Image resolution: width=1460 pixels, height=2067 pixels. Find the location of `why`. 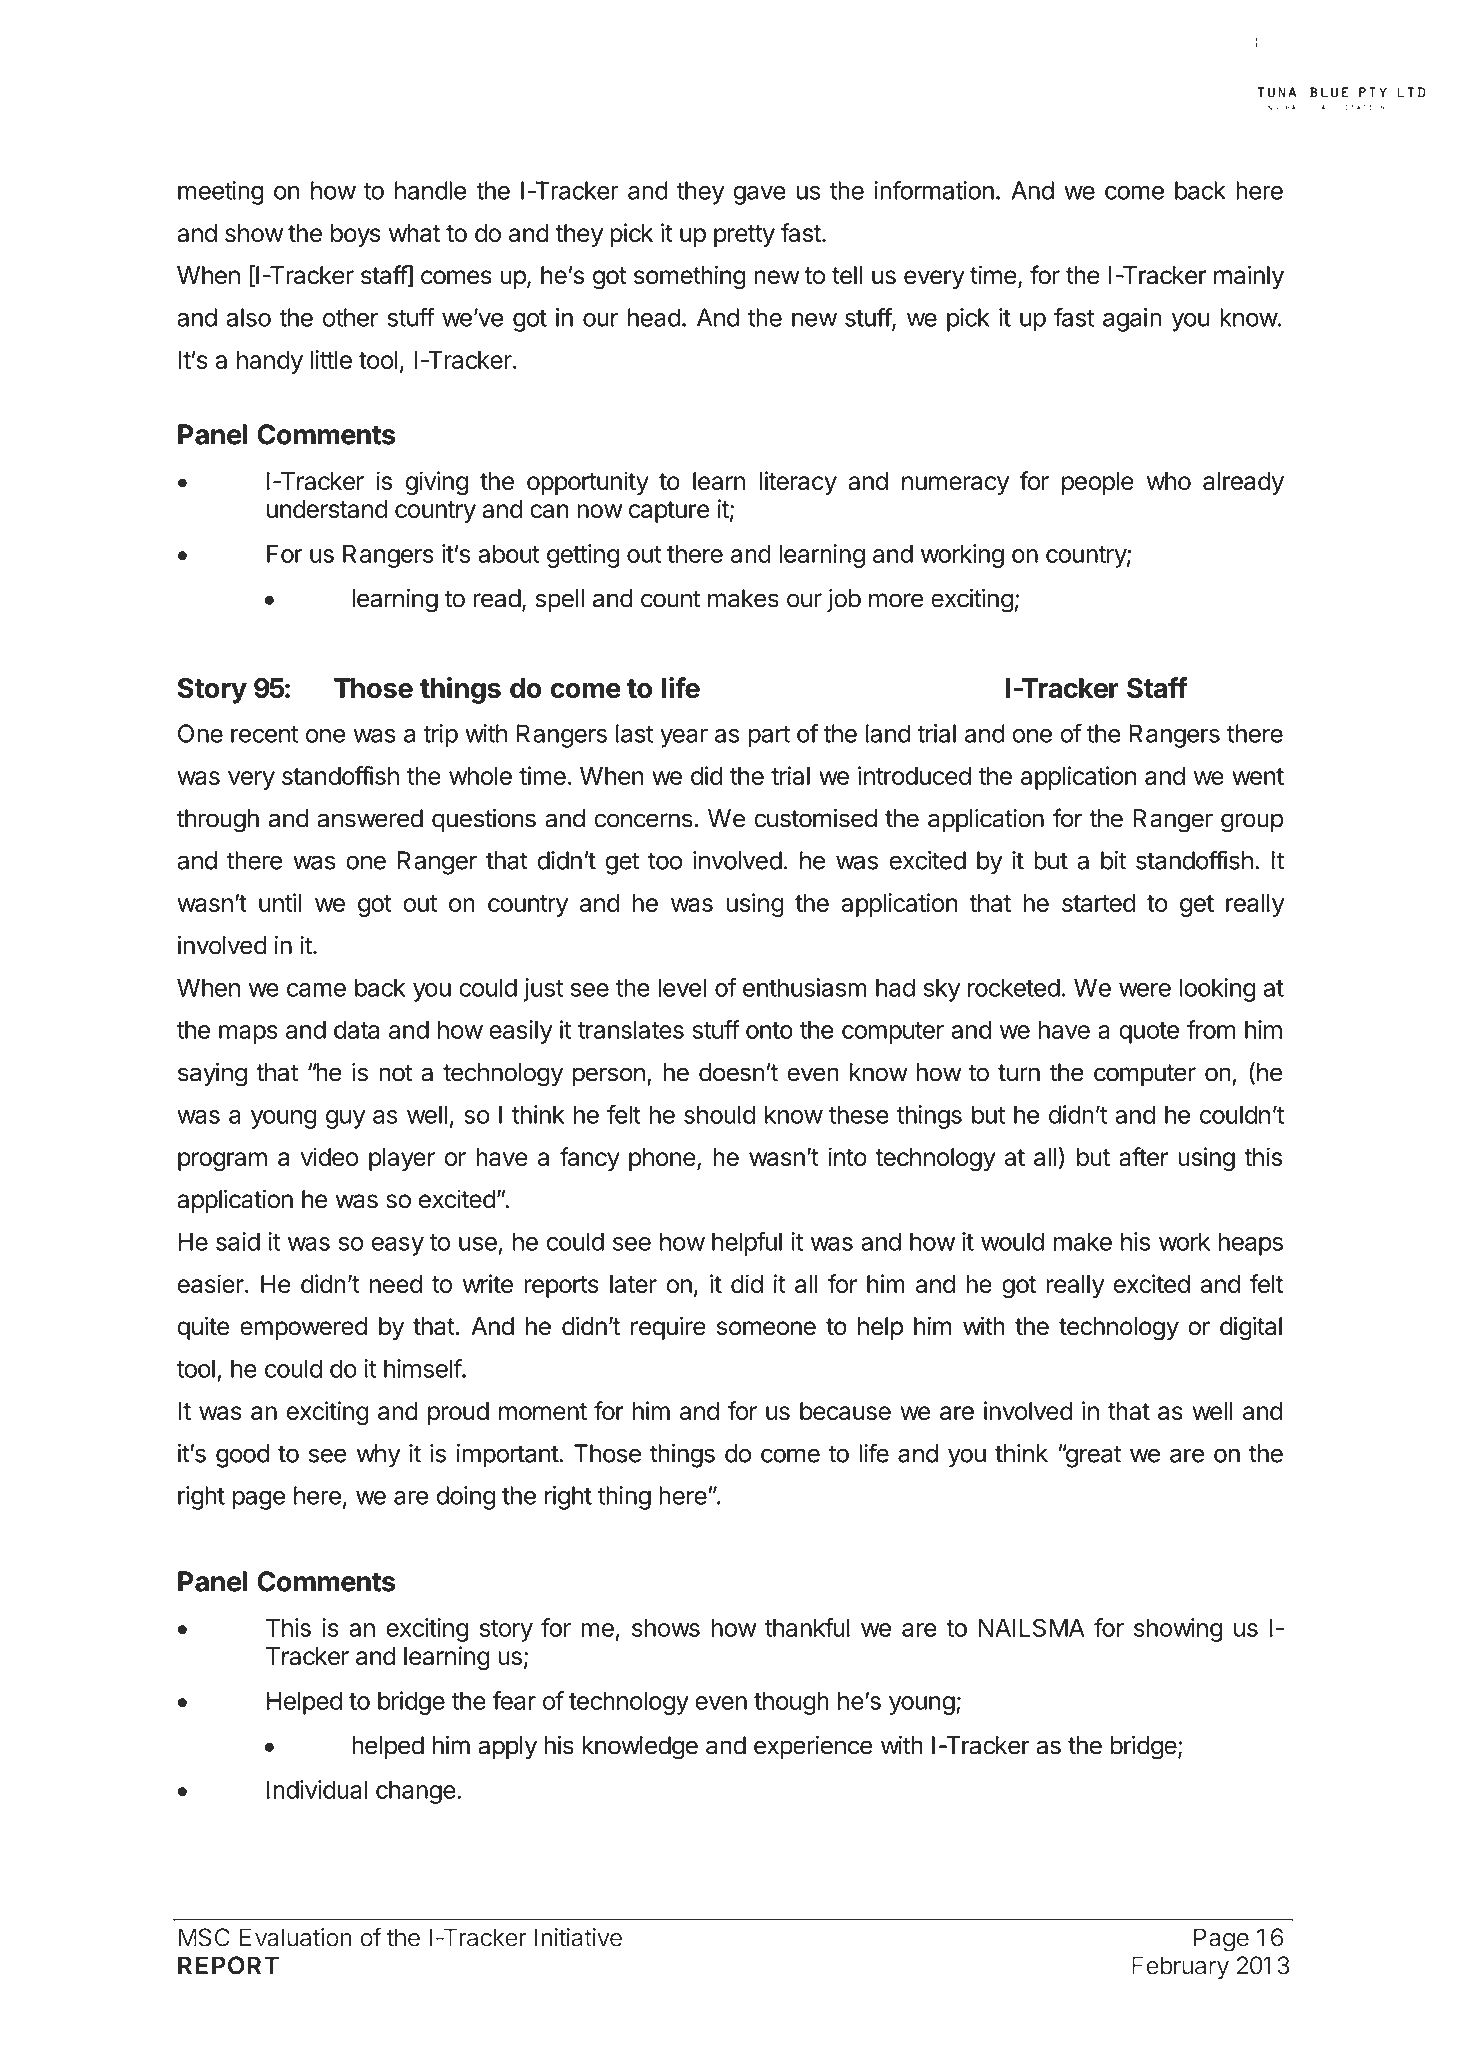

why is located at coordinates (379, 1456).
